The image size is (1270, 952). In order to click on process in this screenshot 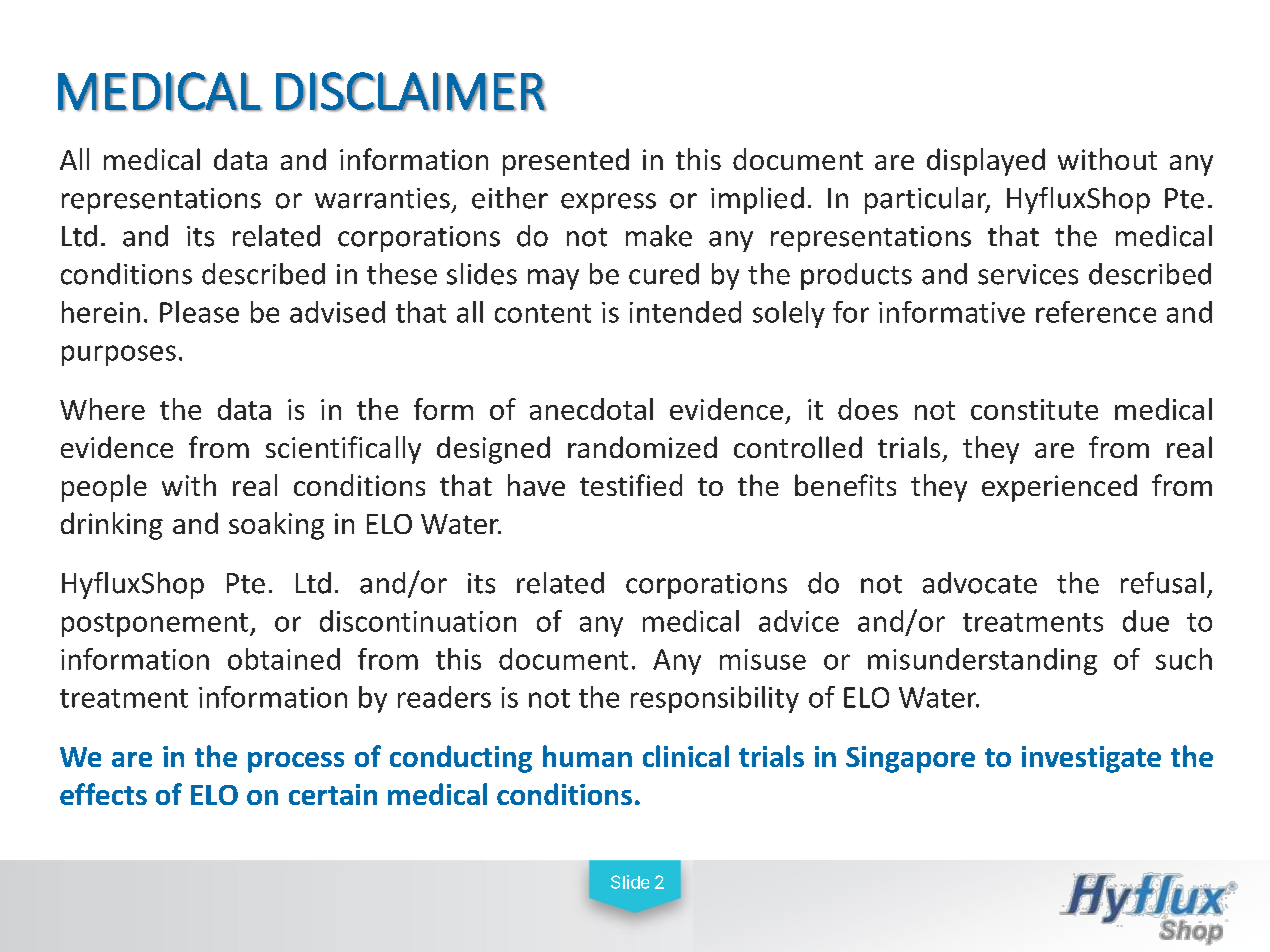, I will do `click(296, 762)`.
